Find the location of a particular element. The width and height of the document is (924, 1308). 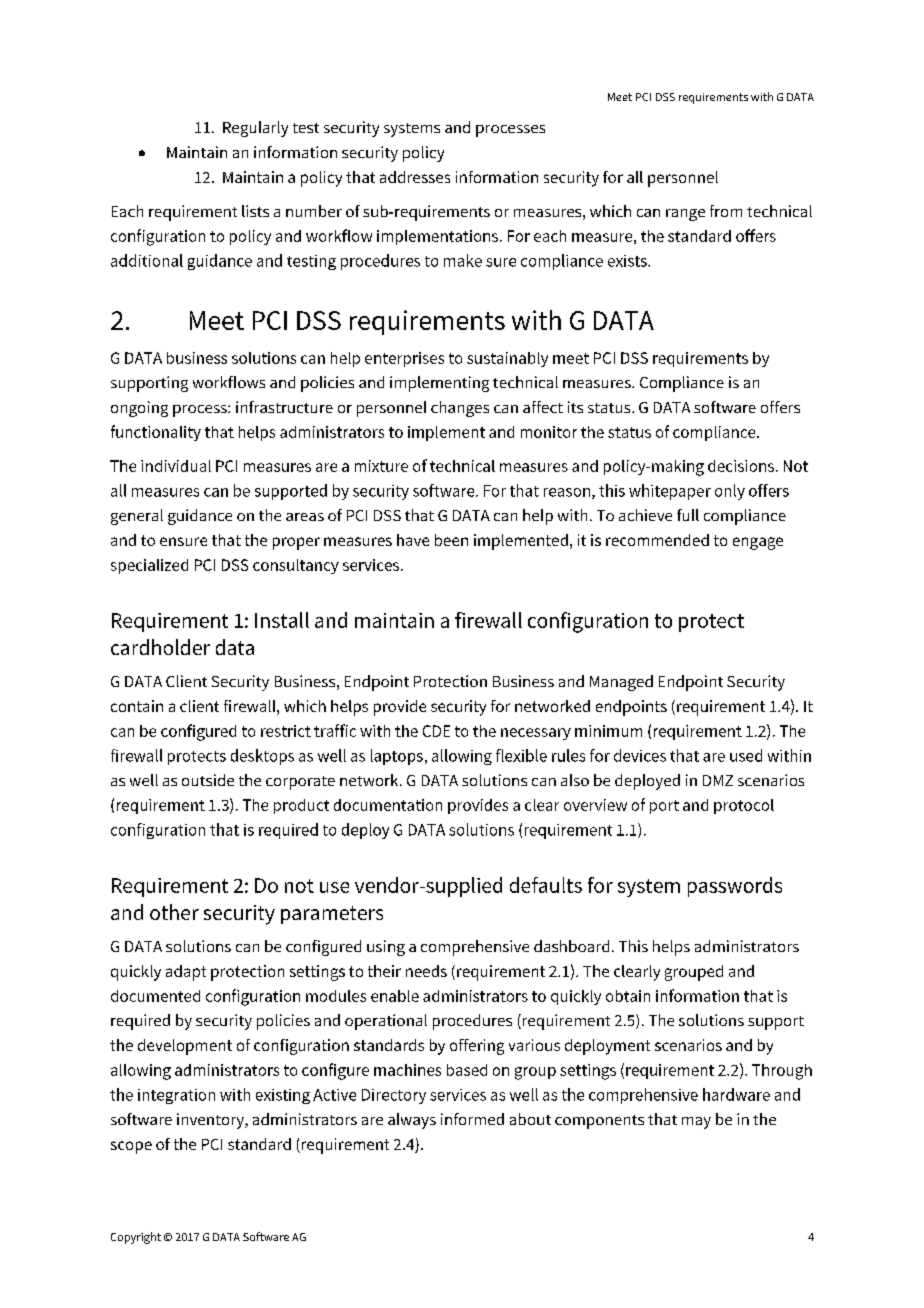

cardholder is located at coordinates (160, 647).
